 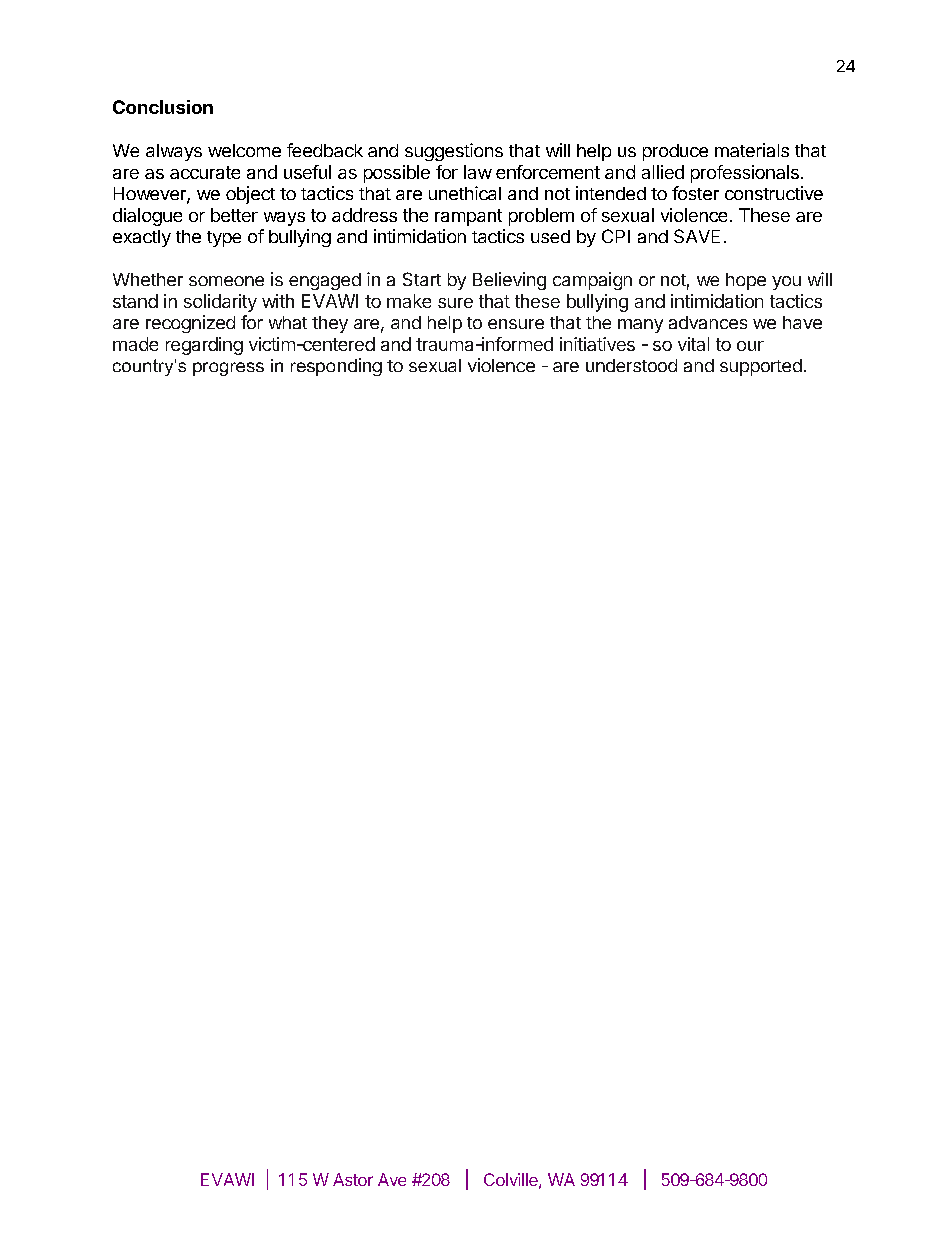 I want to click on welcome, so click(x=244, y=150).
